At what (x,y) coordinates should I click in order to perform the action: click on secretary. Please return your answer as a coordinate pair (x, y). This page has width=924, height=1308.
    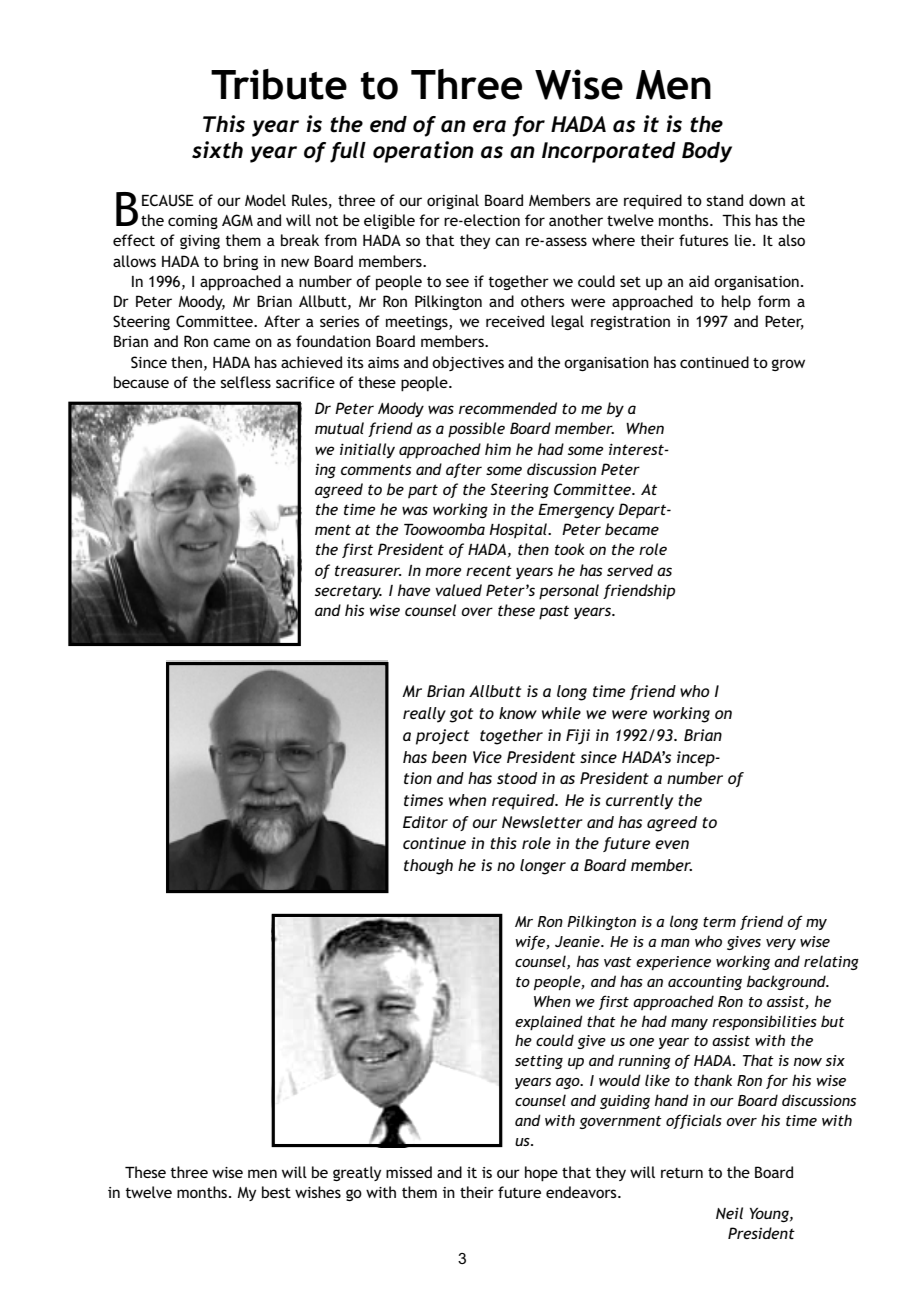
    Looking at the image, I should click on (348, 592).
